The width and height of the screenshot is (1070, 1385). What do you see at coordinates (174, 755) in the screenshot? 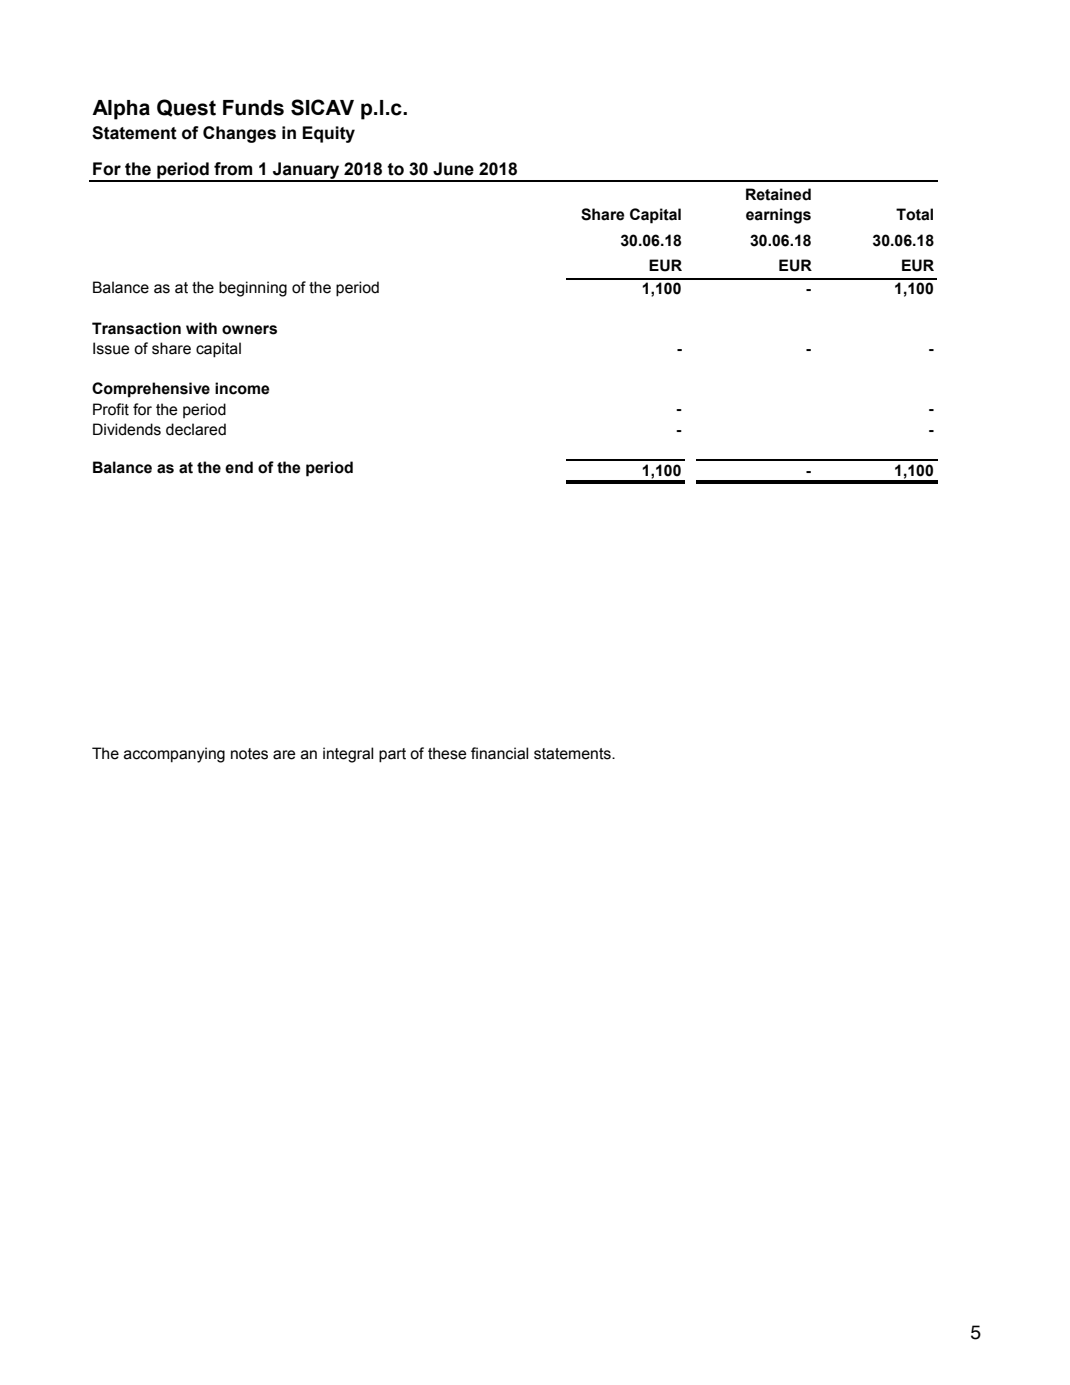
I see `accompanying` at bounding box center [174, 755].
